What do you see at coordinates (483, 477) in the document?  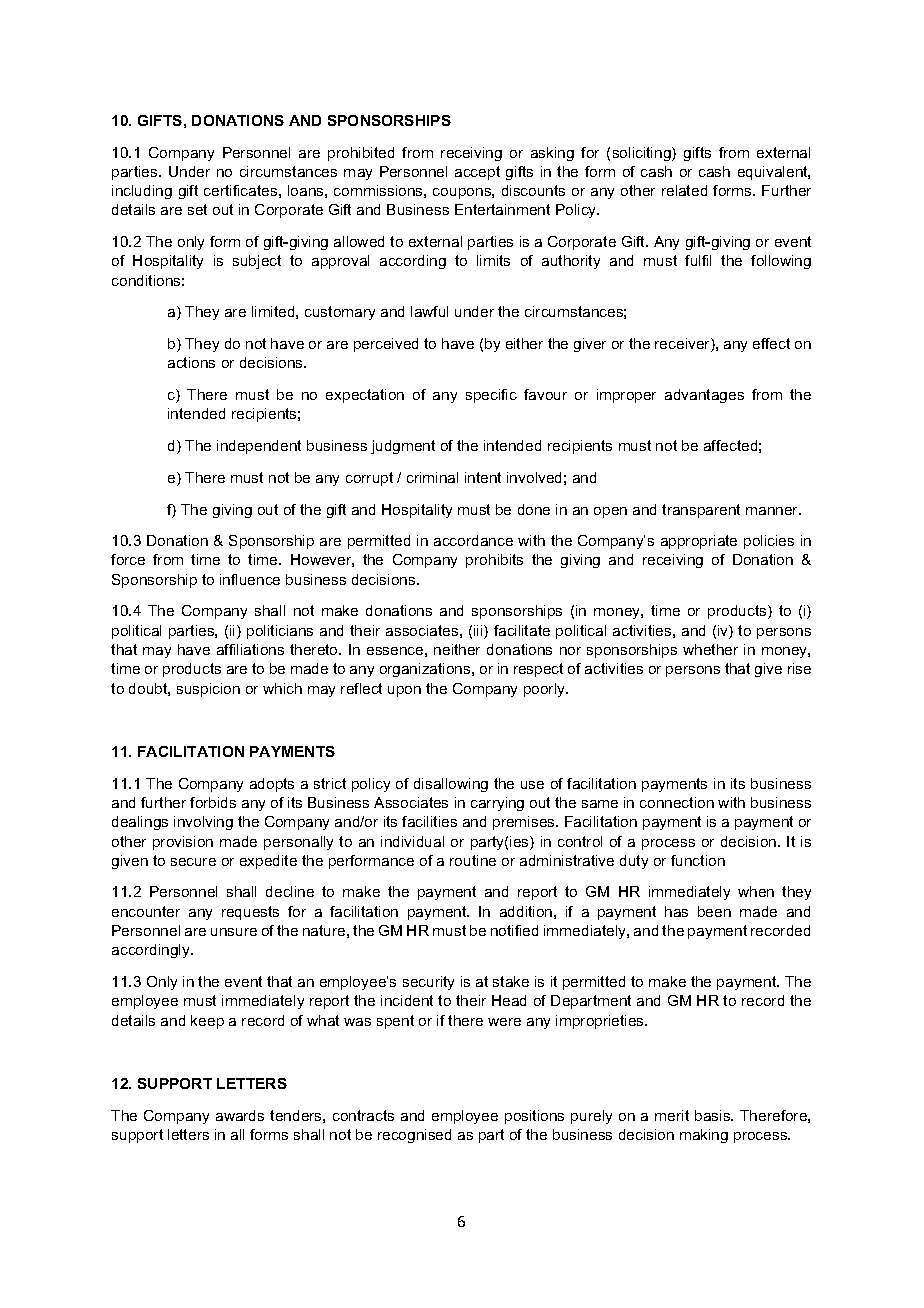 I see `intent` at bounding box center [483, 477].
